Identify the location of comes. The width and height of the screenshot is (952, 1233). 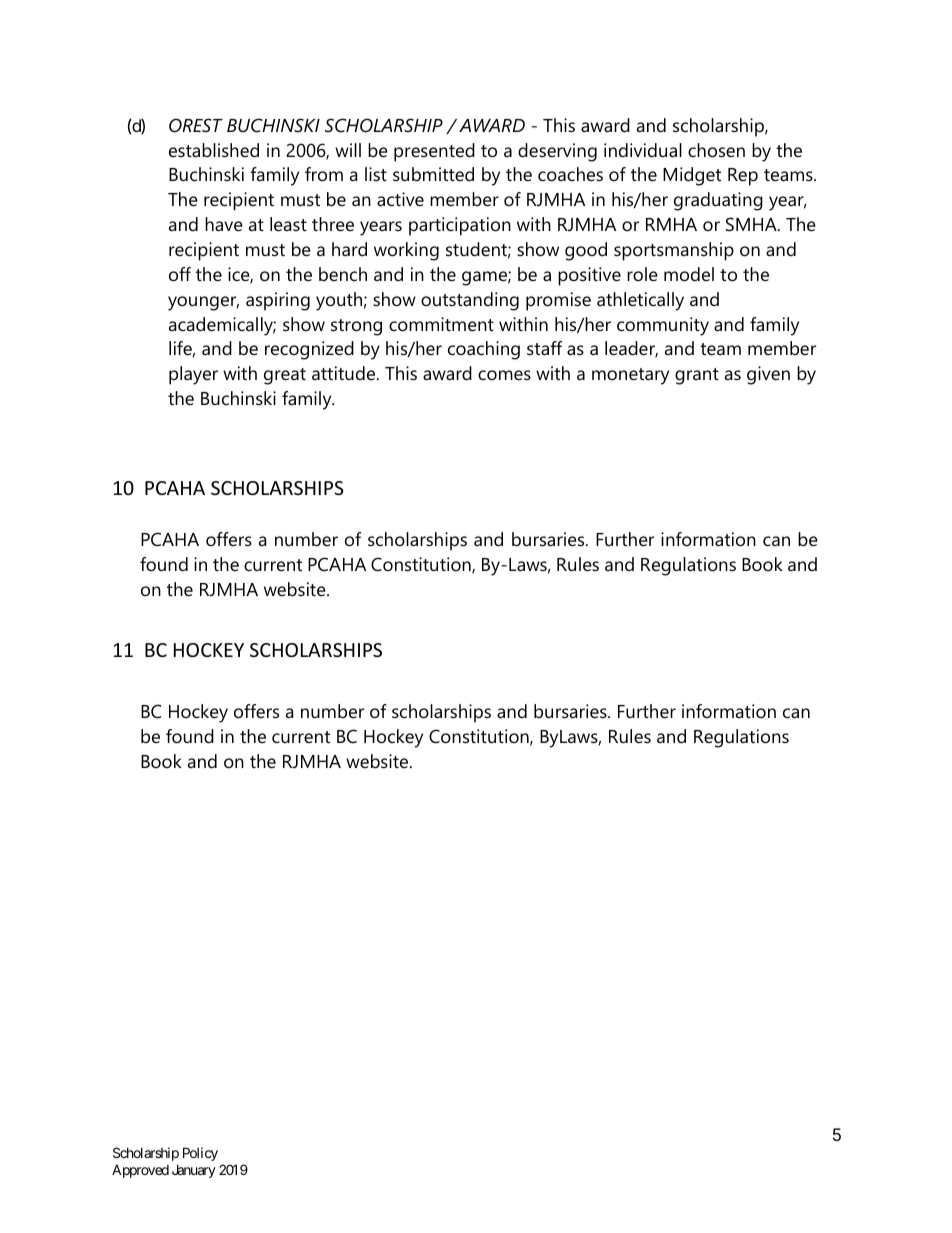
(504, 375).
